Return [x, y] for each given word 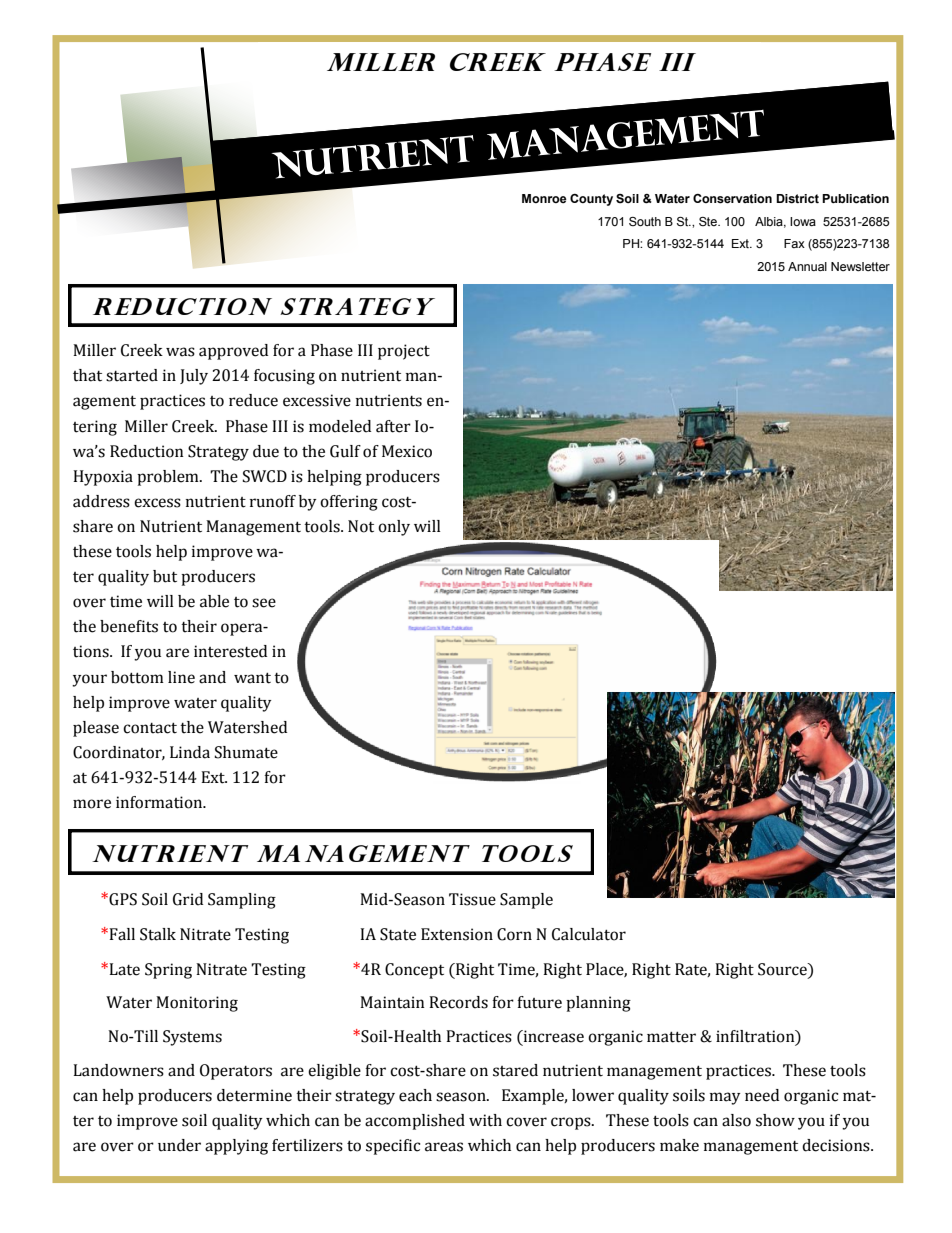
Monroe [544, 198]
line [181, 677]
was [180, 352]
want [252, 678]
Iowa [803, 221]
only [394, 528]
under [179, 1145]
